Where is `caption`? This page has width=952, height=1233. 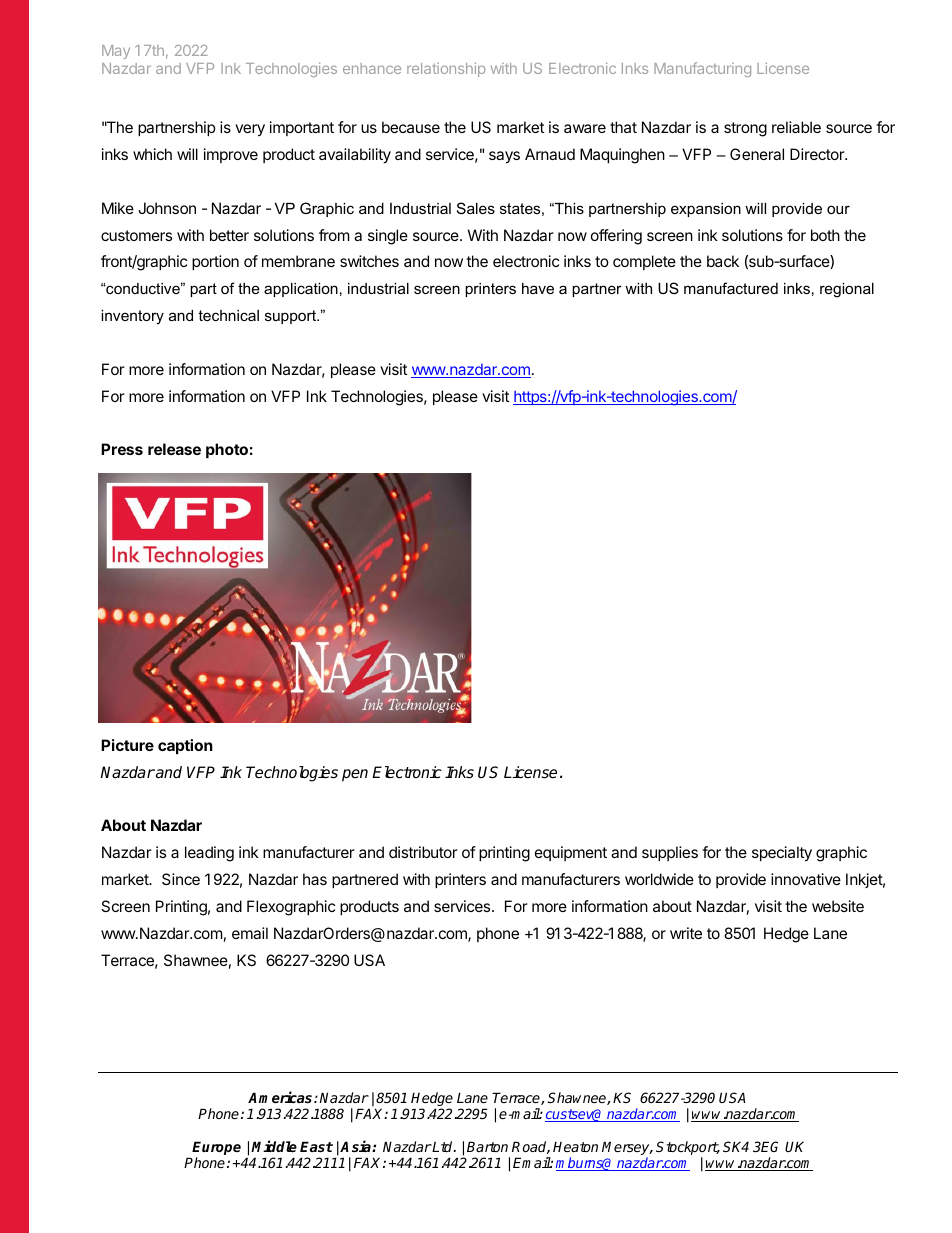 caption is located at coordinates (185, 746).
